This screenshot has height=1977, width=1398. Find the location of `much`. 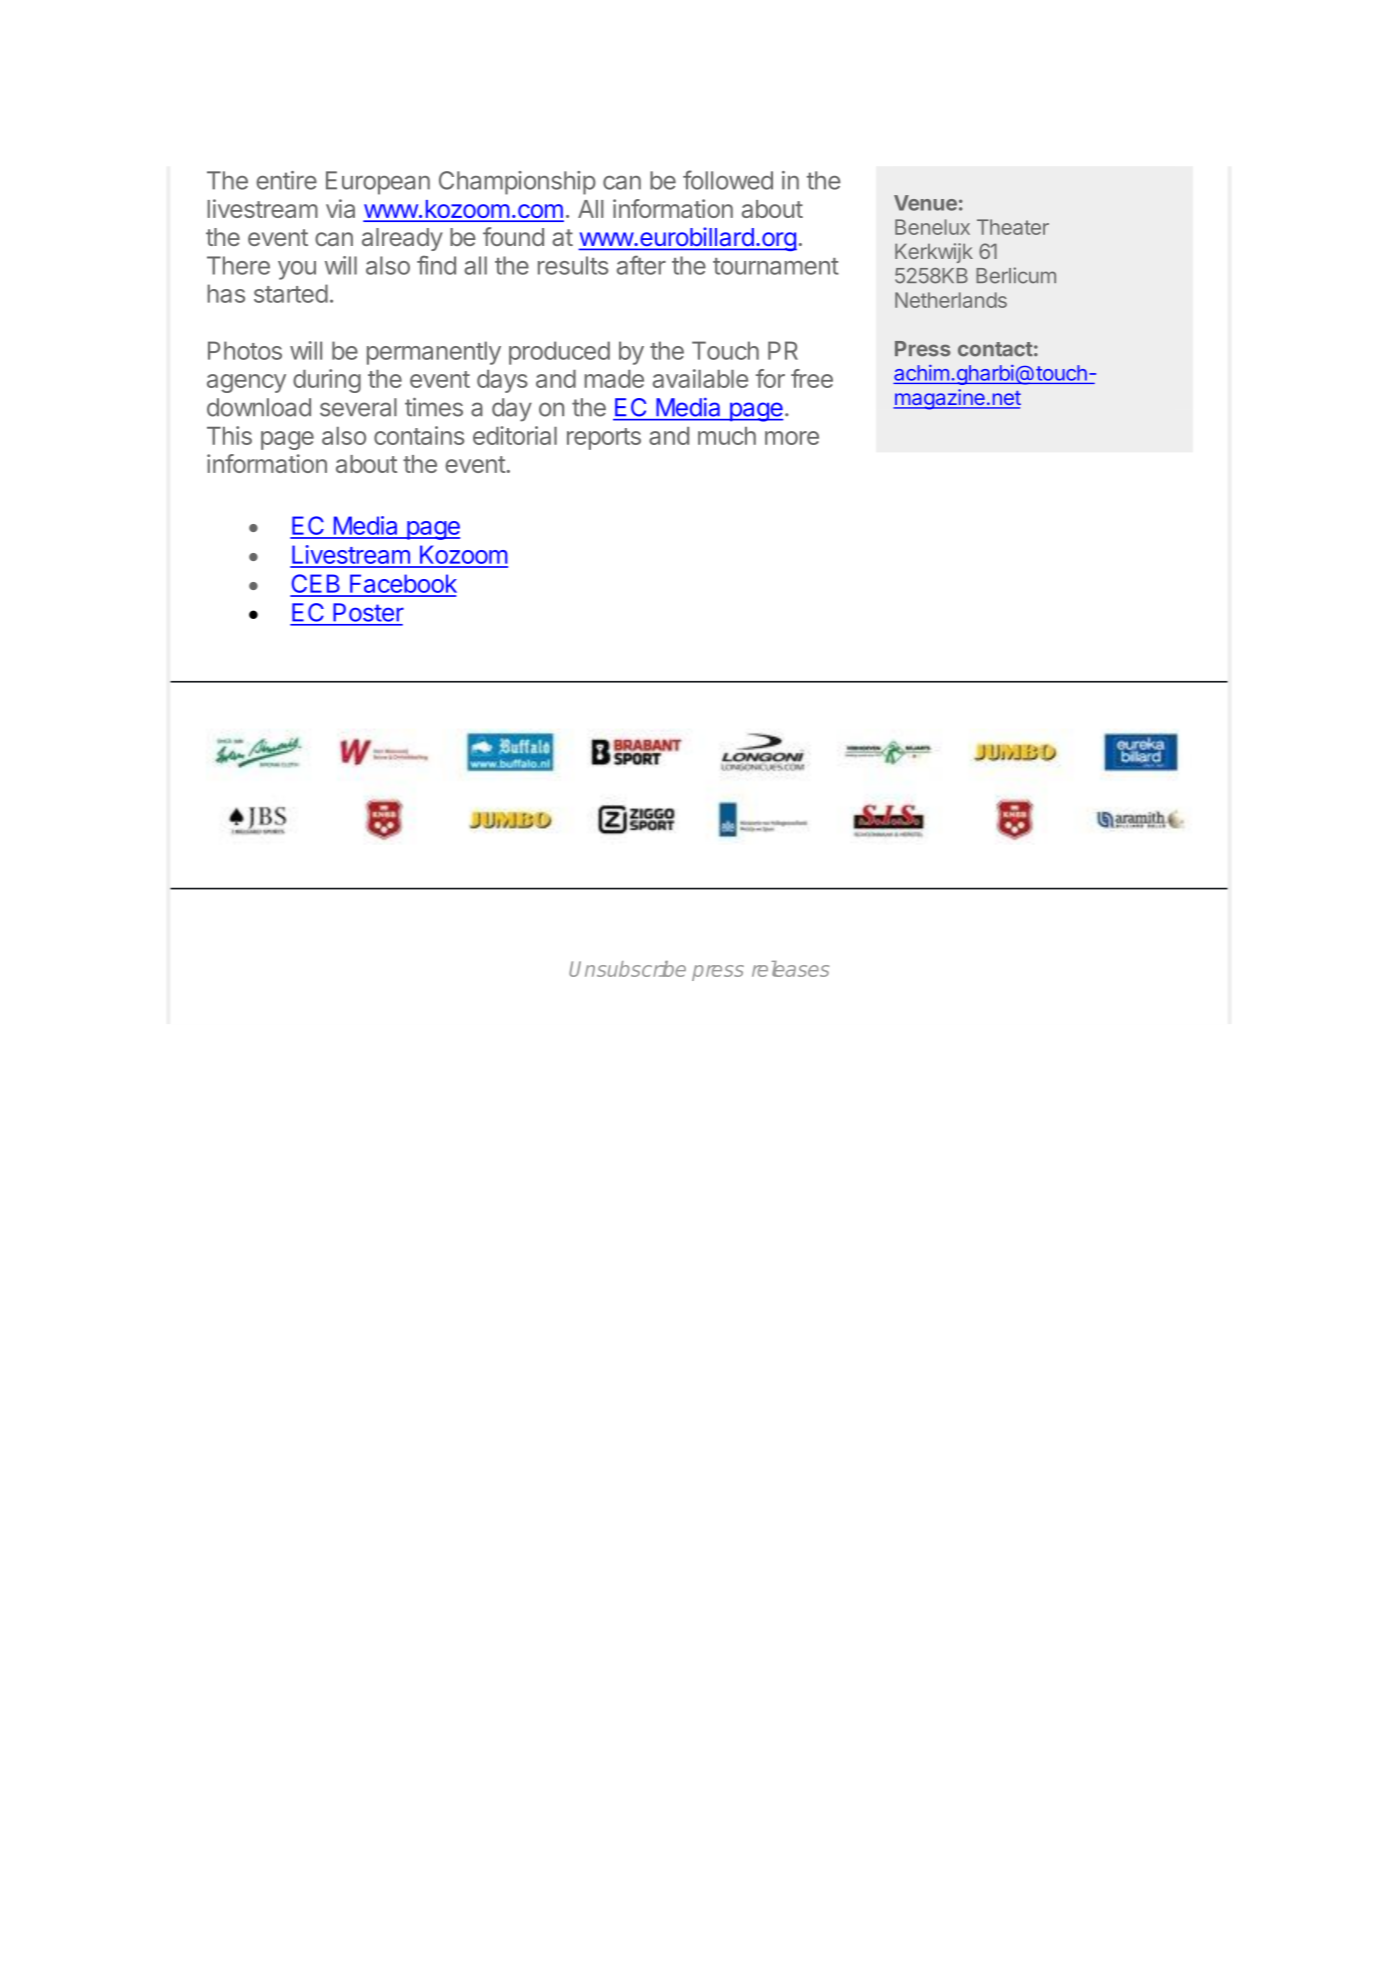

much is located at coordinates (727, 436).
